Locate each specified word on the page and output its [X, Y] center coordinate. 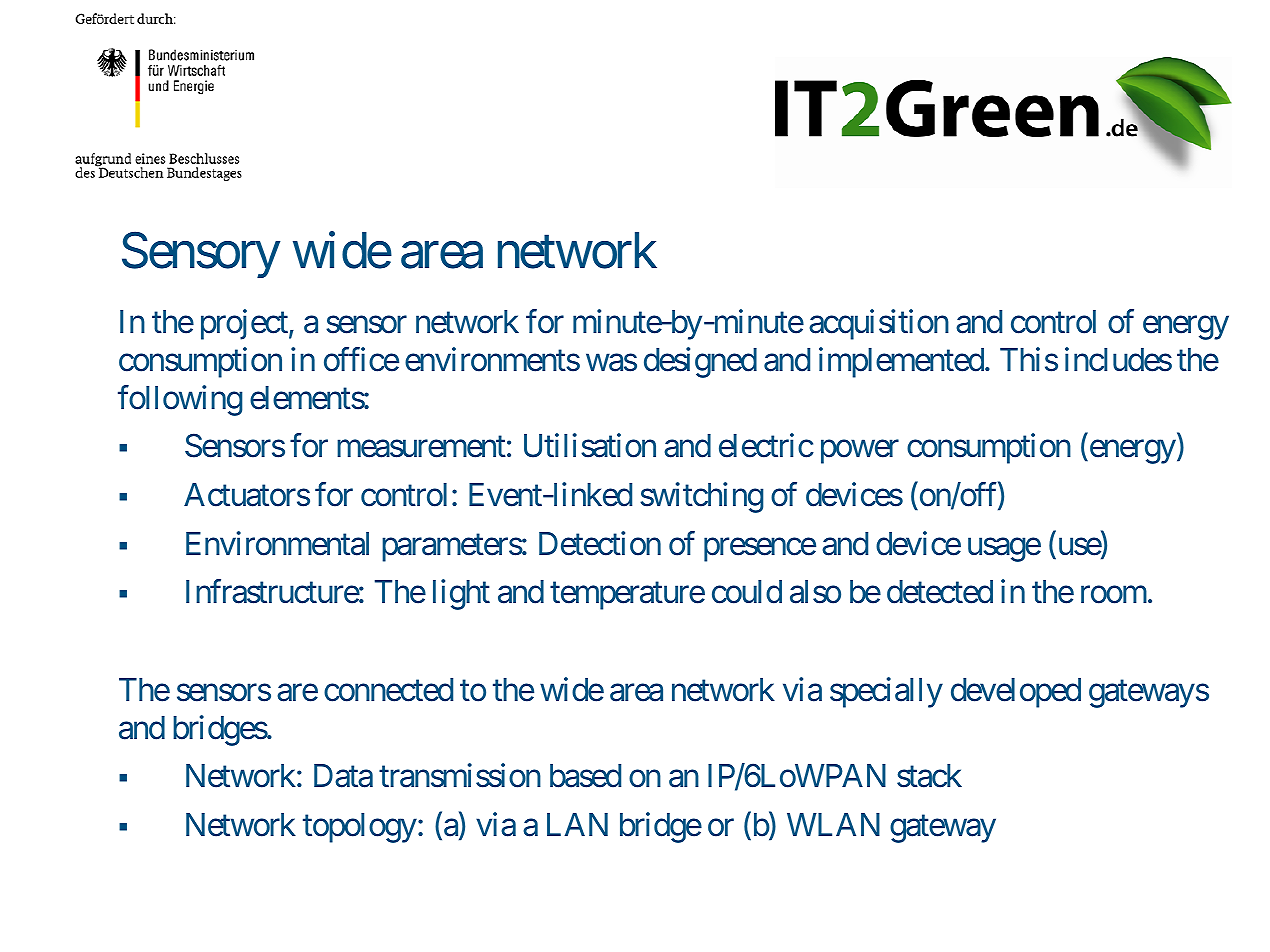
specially [886, 692]
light [461, 595]
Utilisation [590, 446]
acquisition [879, 324]
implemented [901, 362]
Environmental [277, 543]
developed [1016, 693]
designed [700, 362]
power [860, 452]
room [1114, 595]
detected [940, 592]
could [747, 592]
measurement [421, 447]
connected [388, 690]
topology [360, 828]
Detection [600, 543]
